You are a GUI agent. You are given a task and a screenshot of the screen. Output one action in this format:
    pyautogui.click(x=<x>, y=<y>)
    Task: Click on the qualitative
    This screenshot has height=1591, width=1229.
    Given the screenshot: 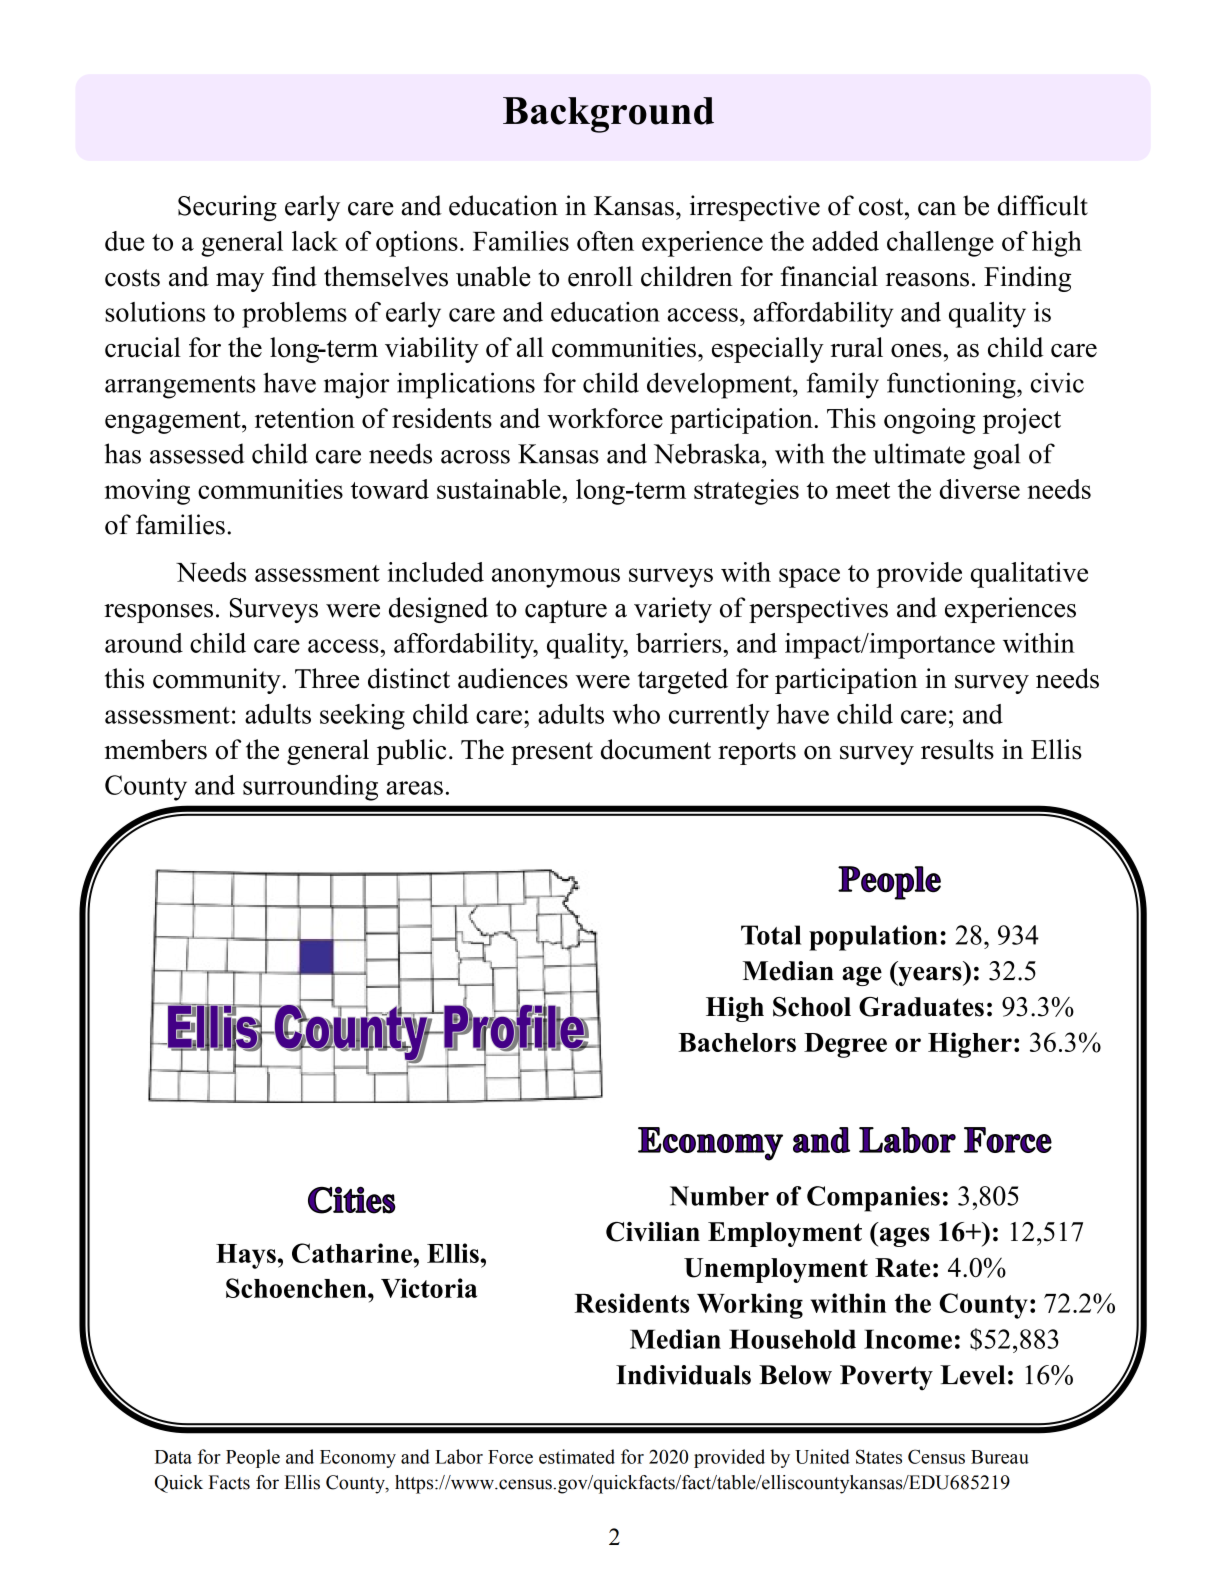 What is the action you would take?
    pyautogui.click(x=1029, y=575)
